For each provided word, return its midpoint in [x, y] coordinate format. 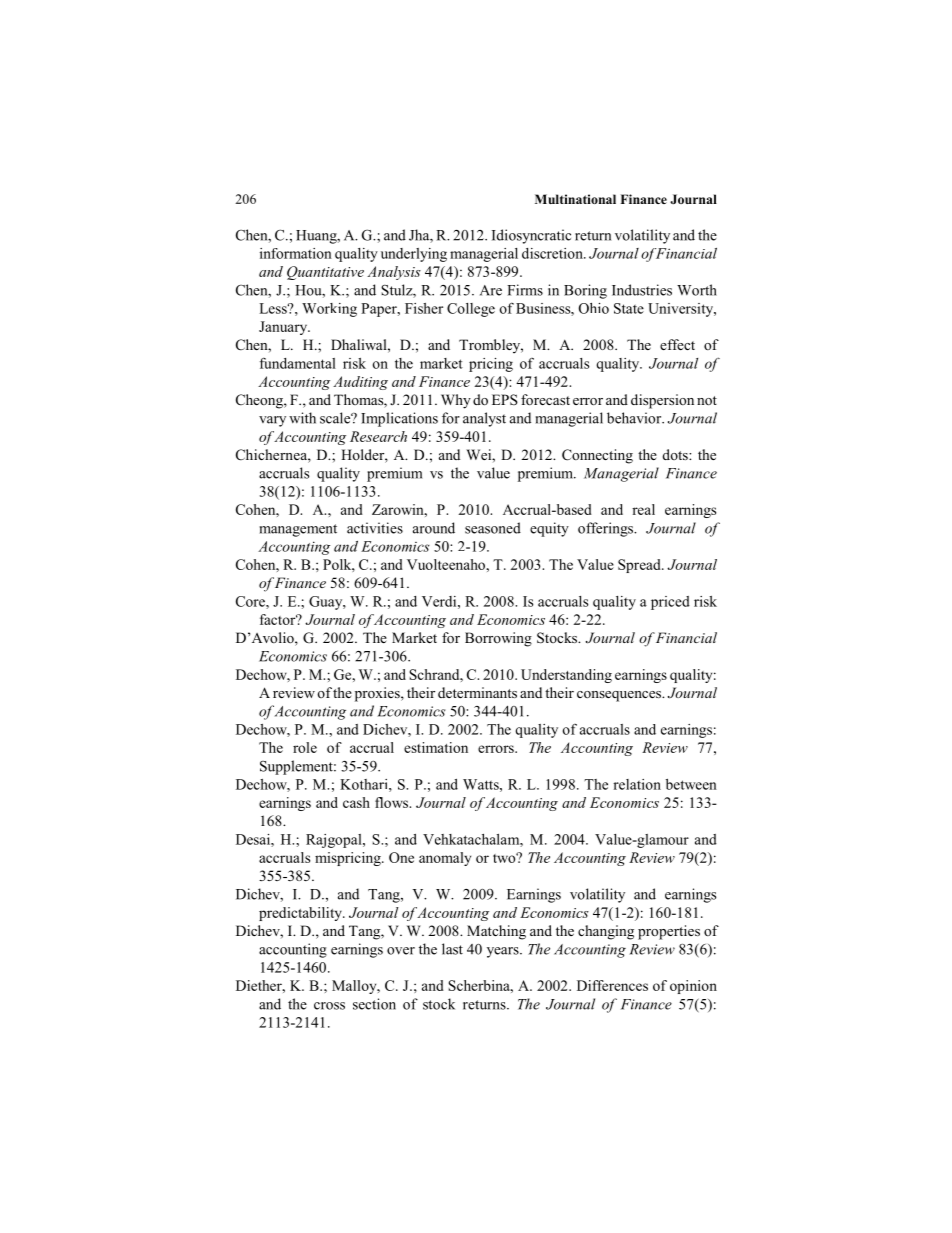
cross [329, 1006]
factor [279, 619]
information [296, 253]
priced [670, 603]
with [302, 418]
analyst [484, 419]
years [504, 952]
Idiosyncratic [531, 236]
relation [637, 784]
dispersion [662, 401]
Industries [642, 290]
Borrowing [498, 639]
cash [356, 802]
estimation [436, 747]
